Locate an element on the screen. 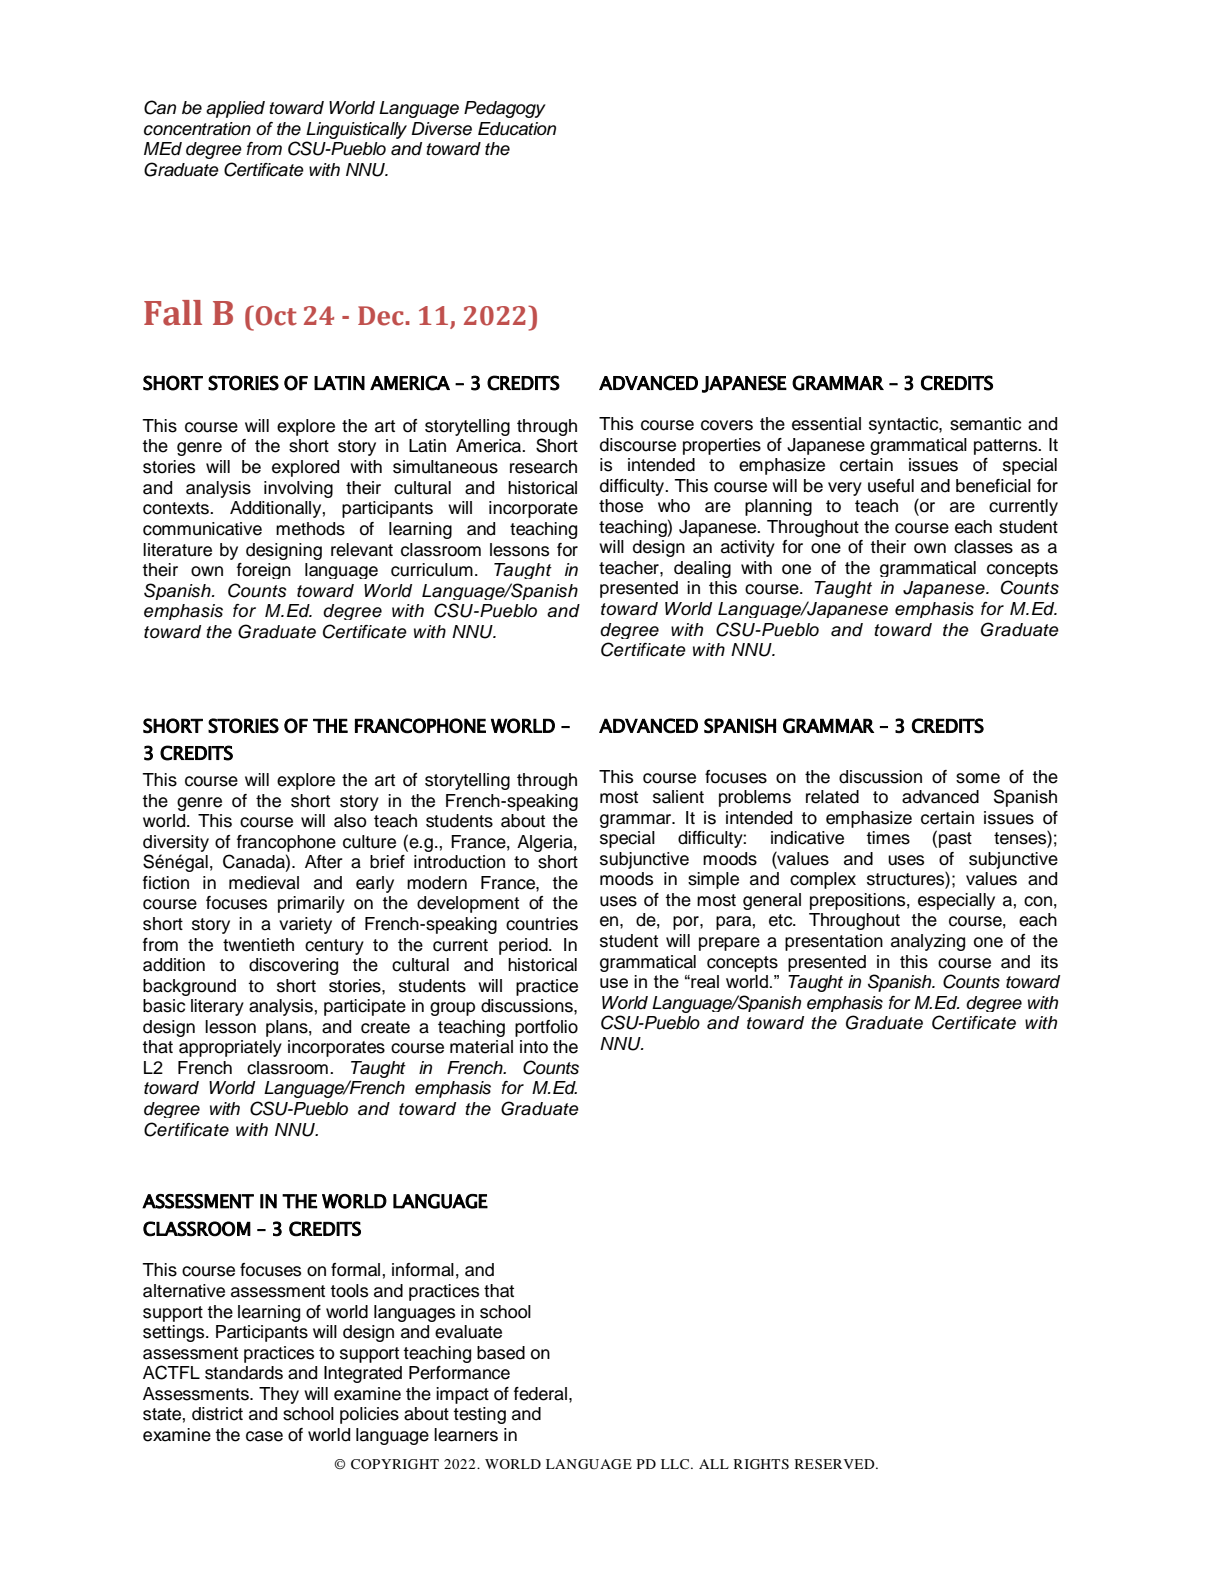 The width and height of the screenshot is (1215, 1573). case is located at coordinates (264, 1436).
